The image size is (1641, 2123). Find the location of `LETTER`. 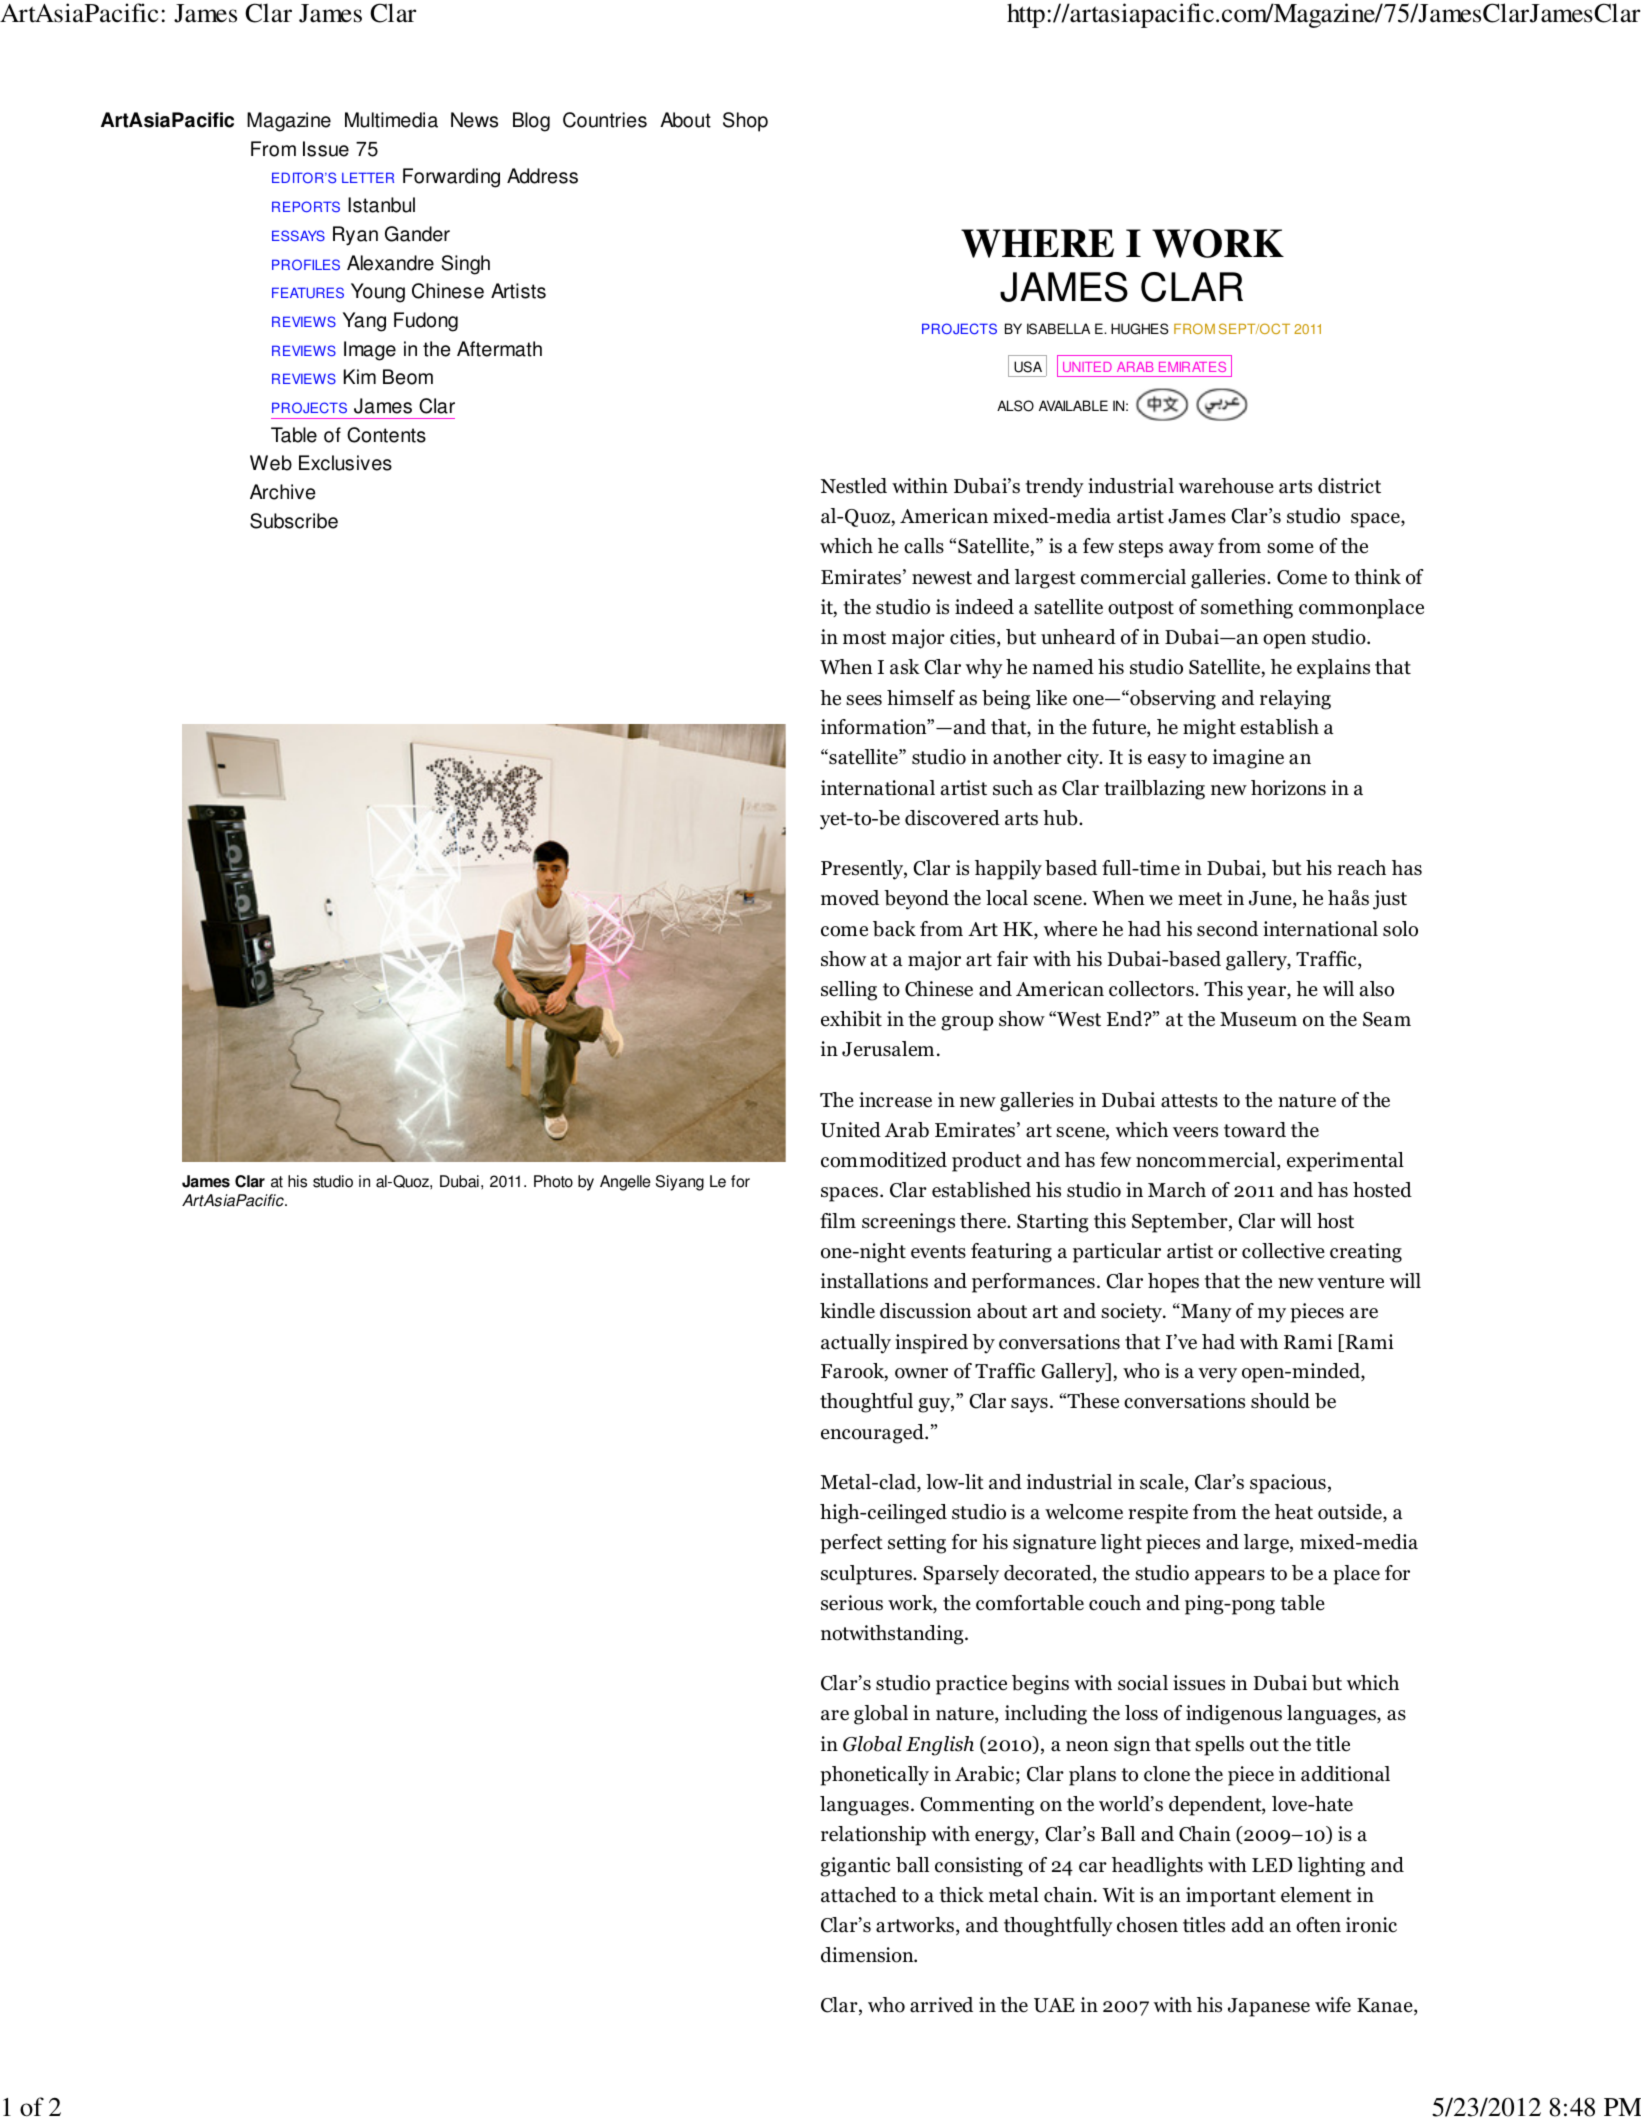

LETTER is located at coordinates (368, 177).
